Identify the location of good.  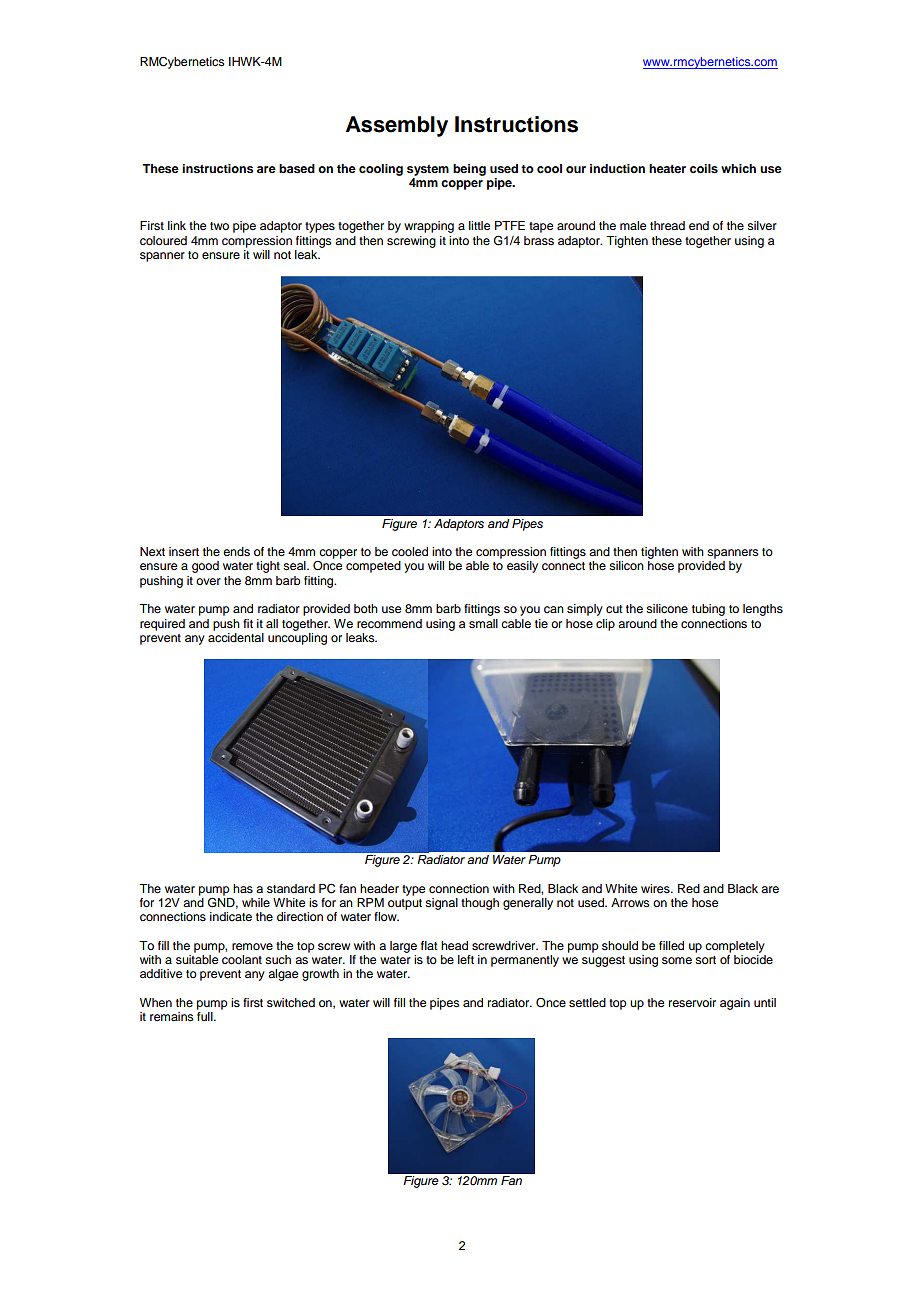
(205, 567).
